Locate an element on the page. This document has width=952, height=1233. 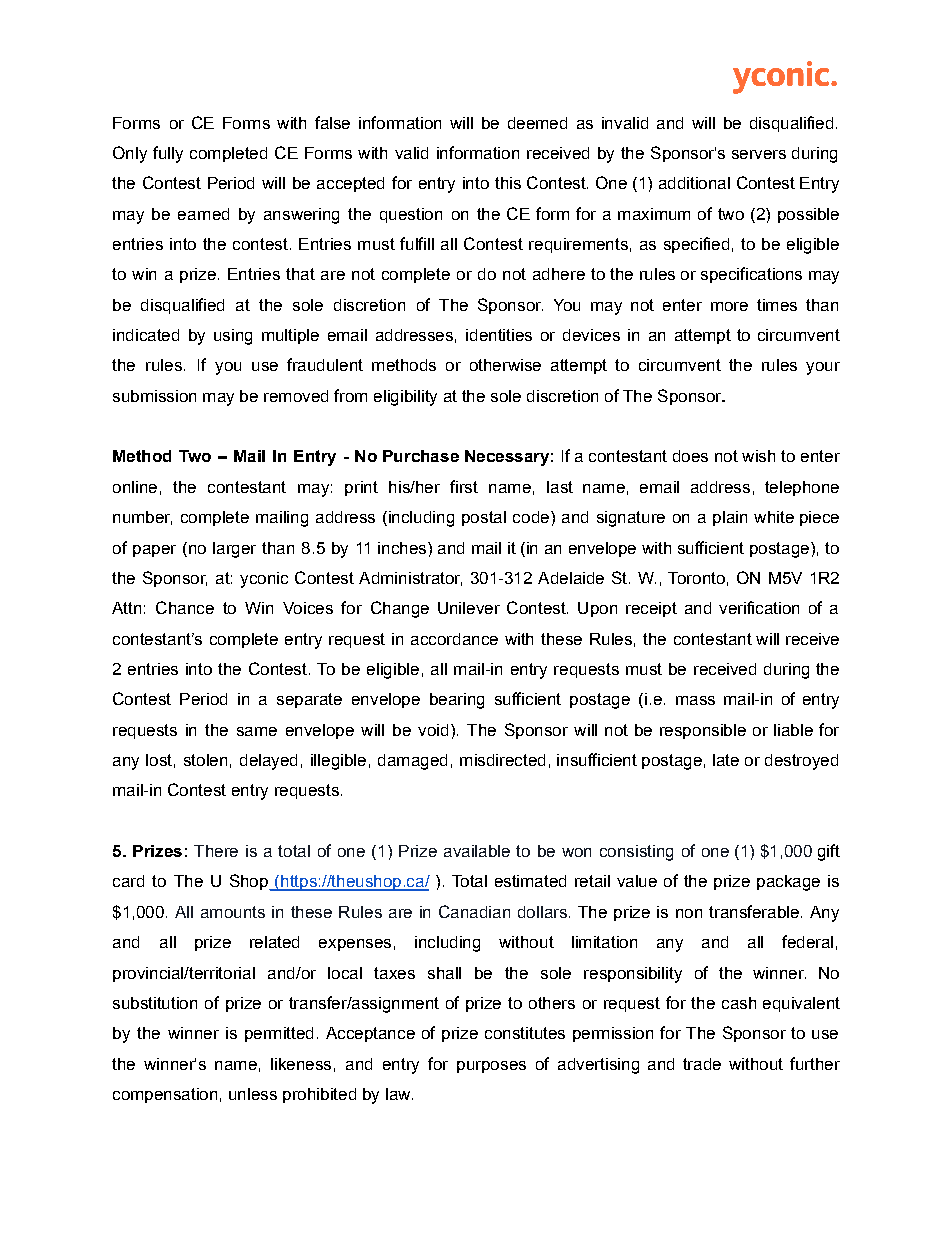
otherwise is located at coordinates (505, 365).
